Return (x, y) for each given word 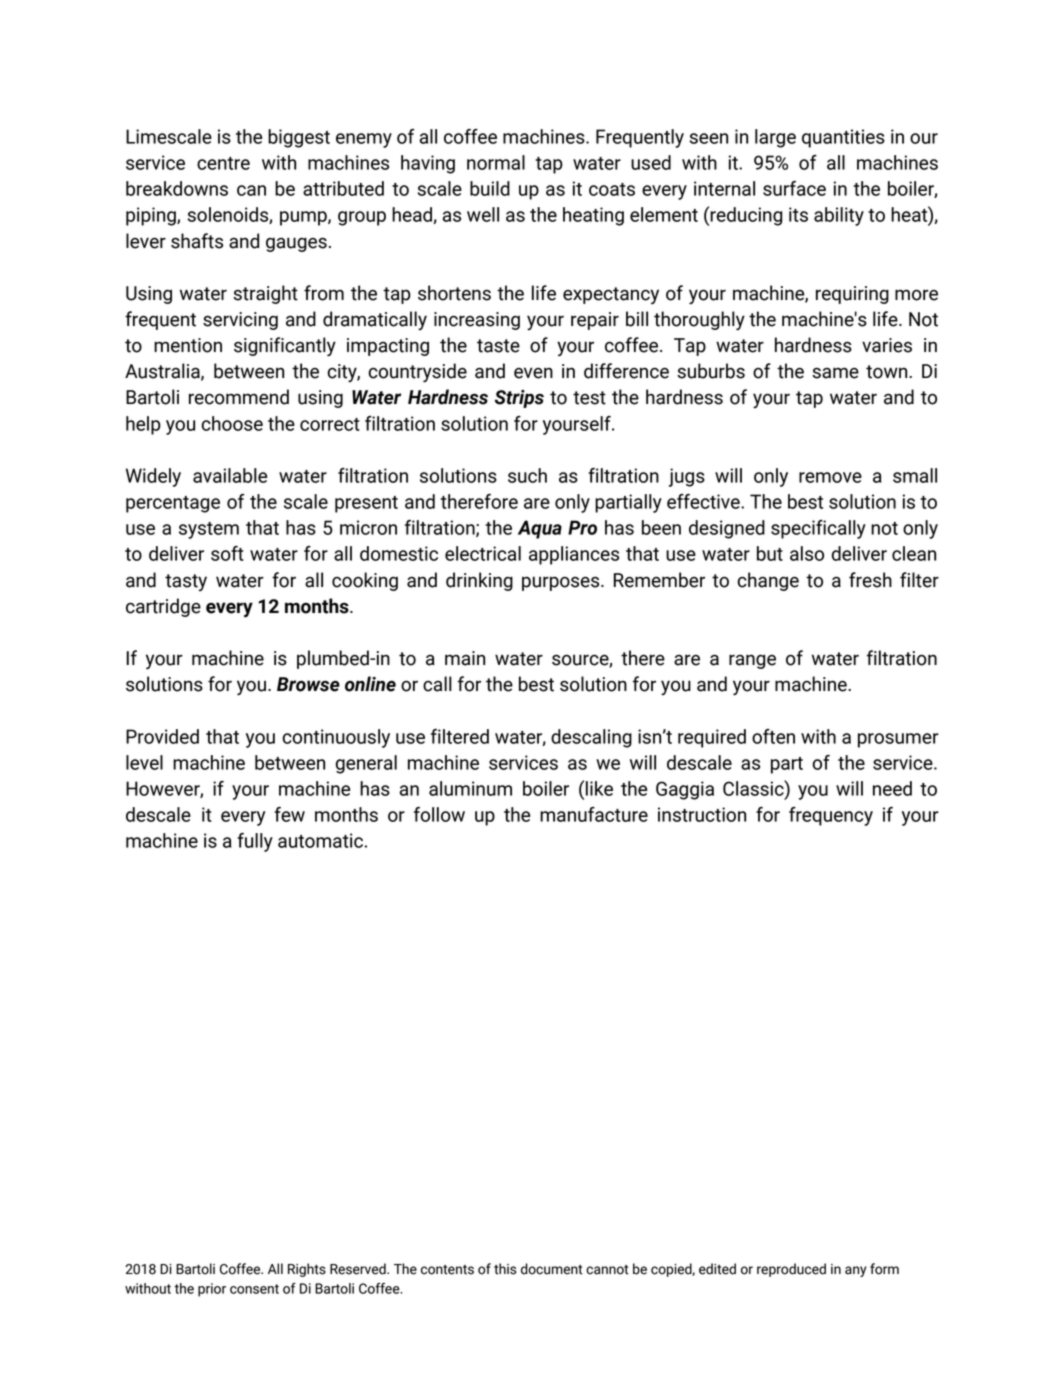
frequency (831, 816)
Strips (519, 399)
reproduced (791, 1270)
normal (496, 162)
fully (255, 842)
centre (223, 163)
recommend (239, 397)
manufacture (594, 814)
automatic (320, 840)
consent (254, 1289)
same (835, 373)
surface (794, 188)
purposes (562, 583)
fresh (870, 580)
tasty (186, 582)
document (552, 1269)
